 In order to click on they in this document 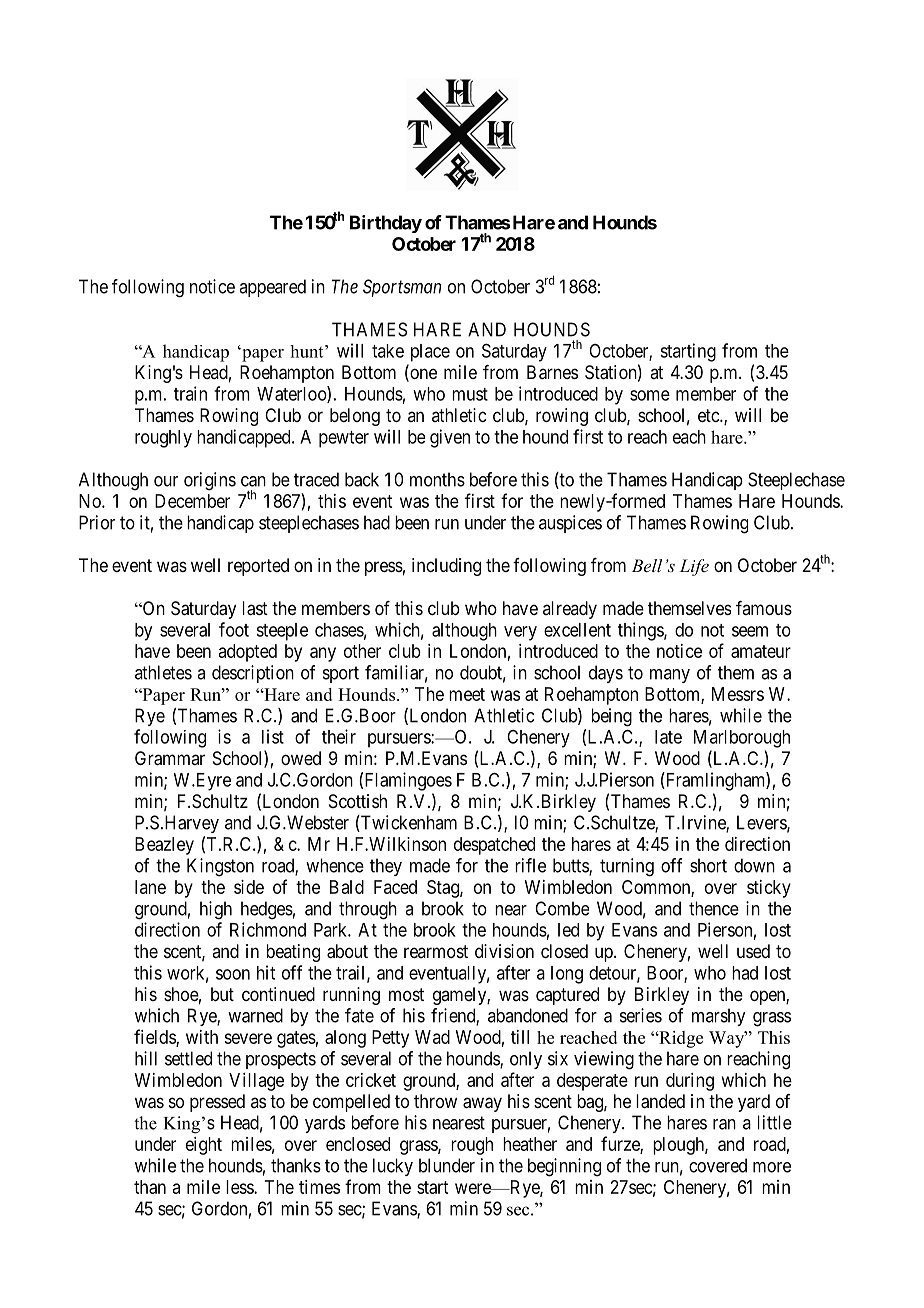, I will do `click(386, 867)`.
